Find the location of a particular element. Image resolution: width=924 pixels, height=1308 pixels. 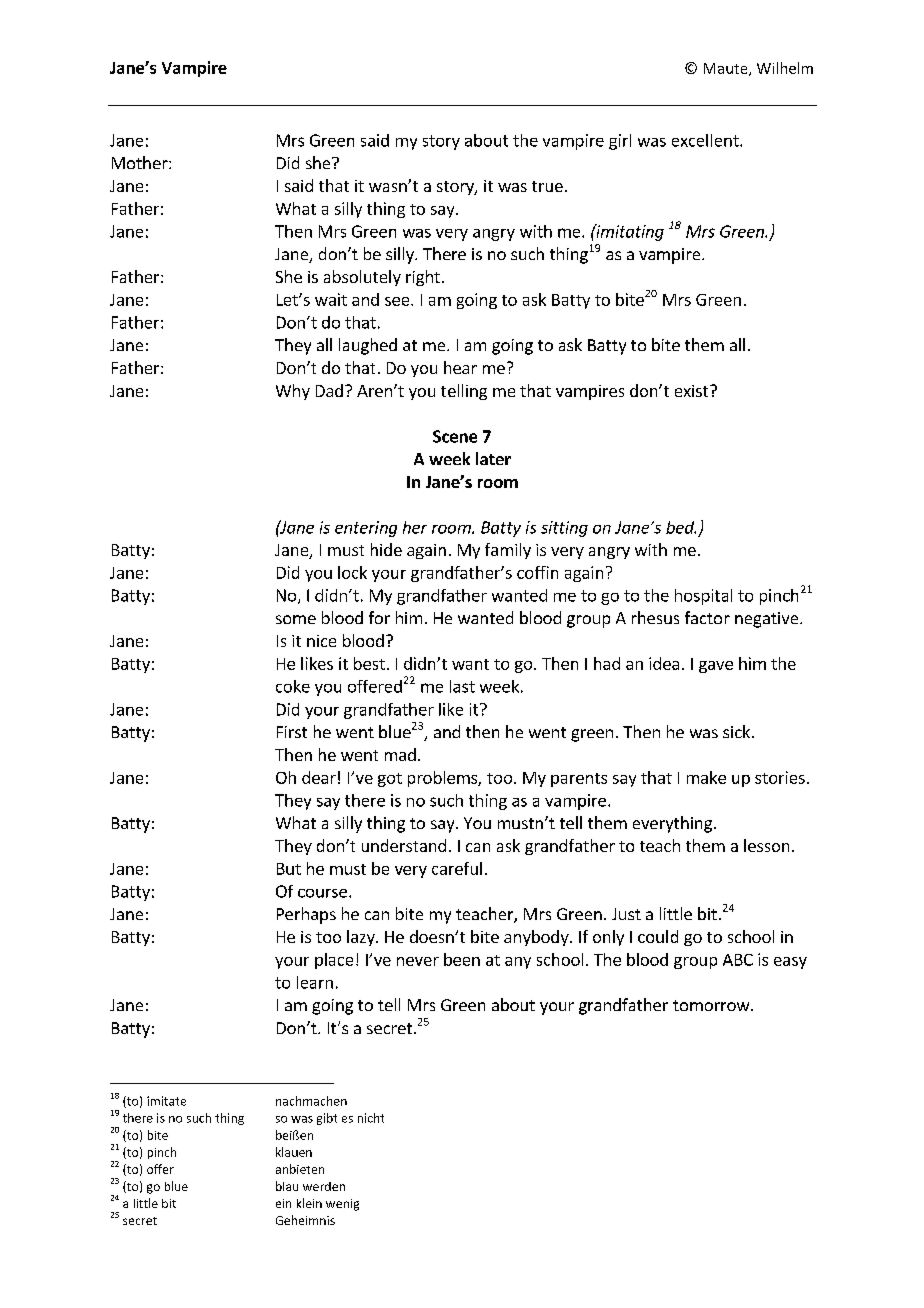

tomorrow is located at coordinates (712, 1005).
